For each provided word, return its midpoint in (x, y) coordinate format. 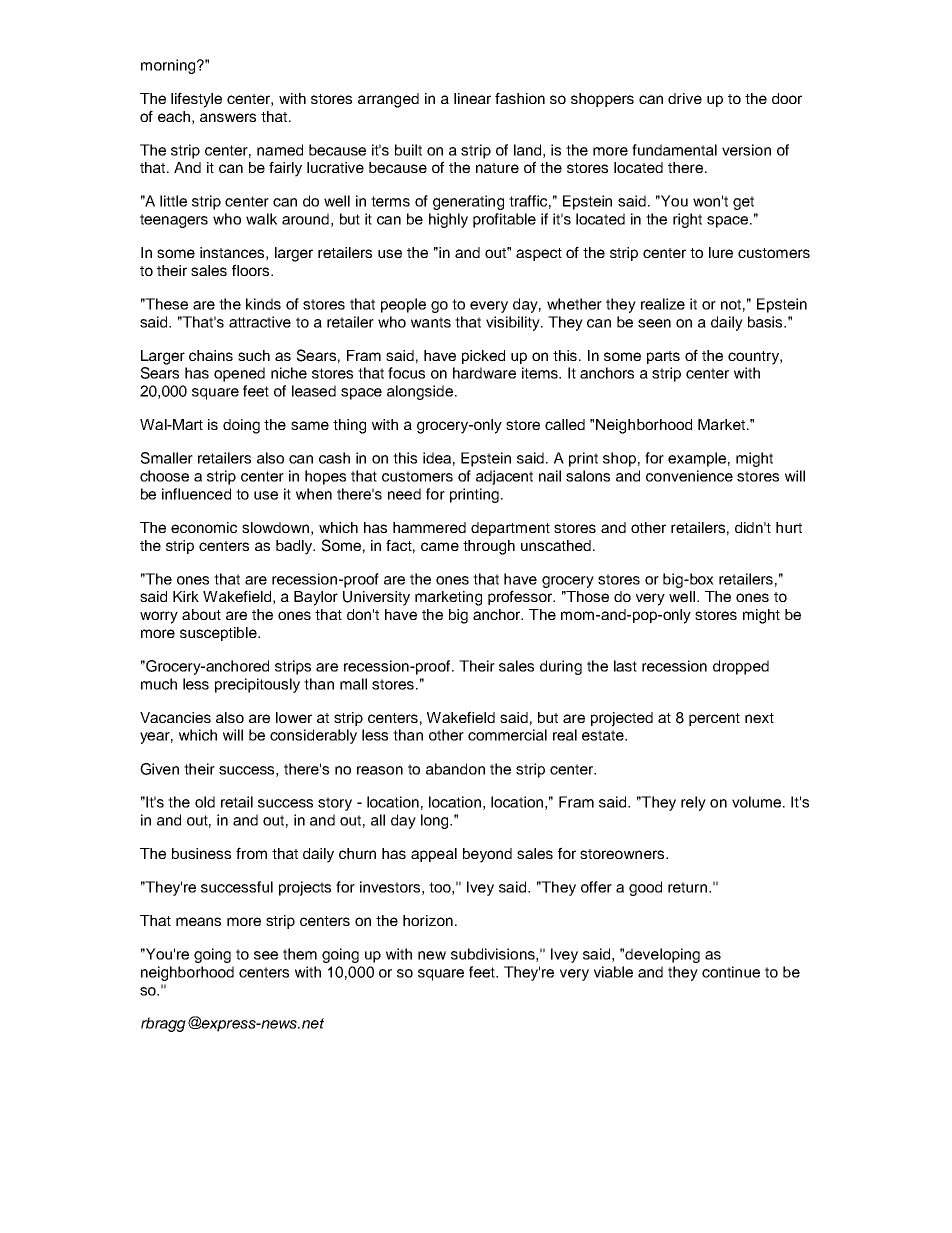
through (489, 547)
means (198, 921)
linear (472, 98)
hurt (789, 527)
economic (204, 527)
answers (228, 117)
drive (685, 98)
